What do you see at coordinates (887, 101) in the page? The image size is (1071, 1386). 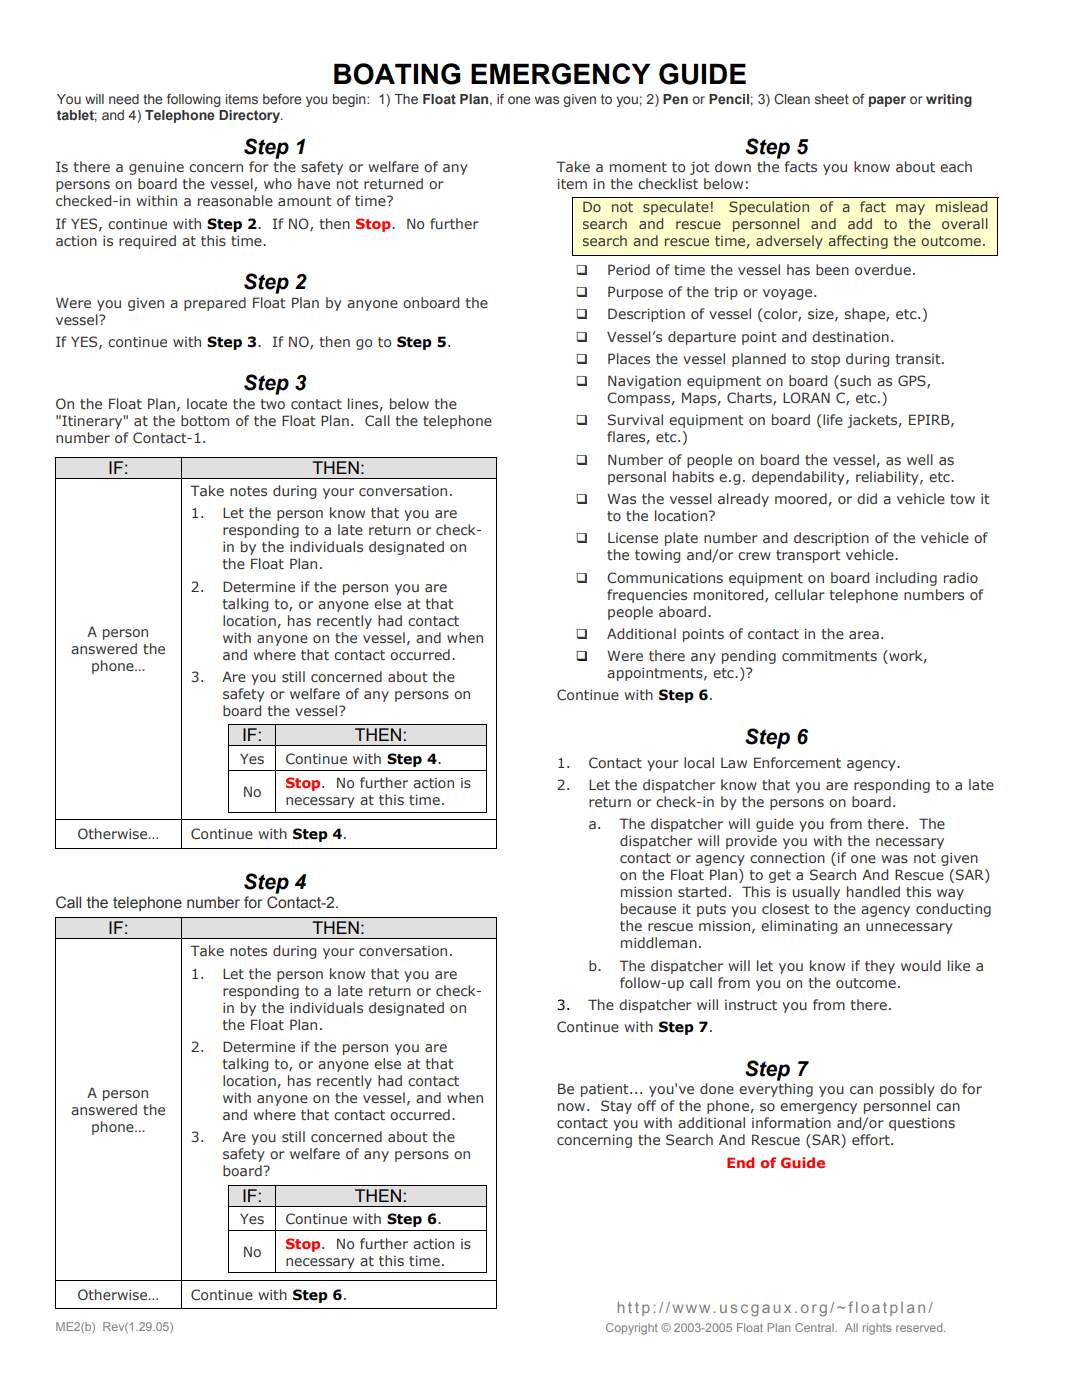 I see `paper` at bounding box center [887, 101].
